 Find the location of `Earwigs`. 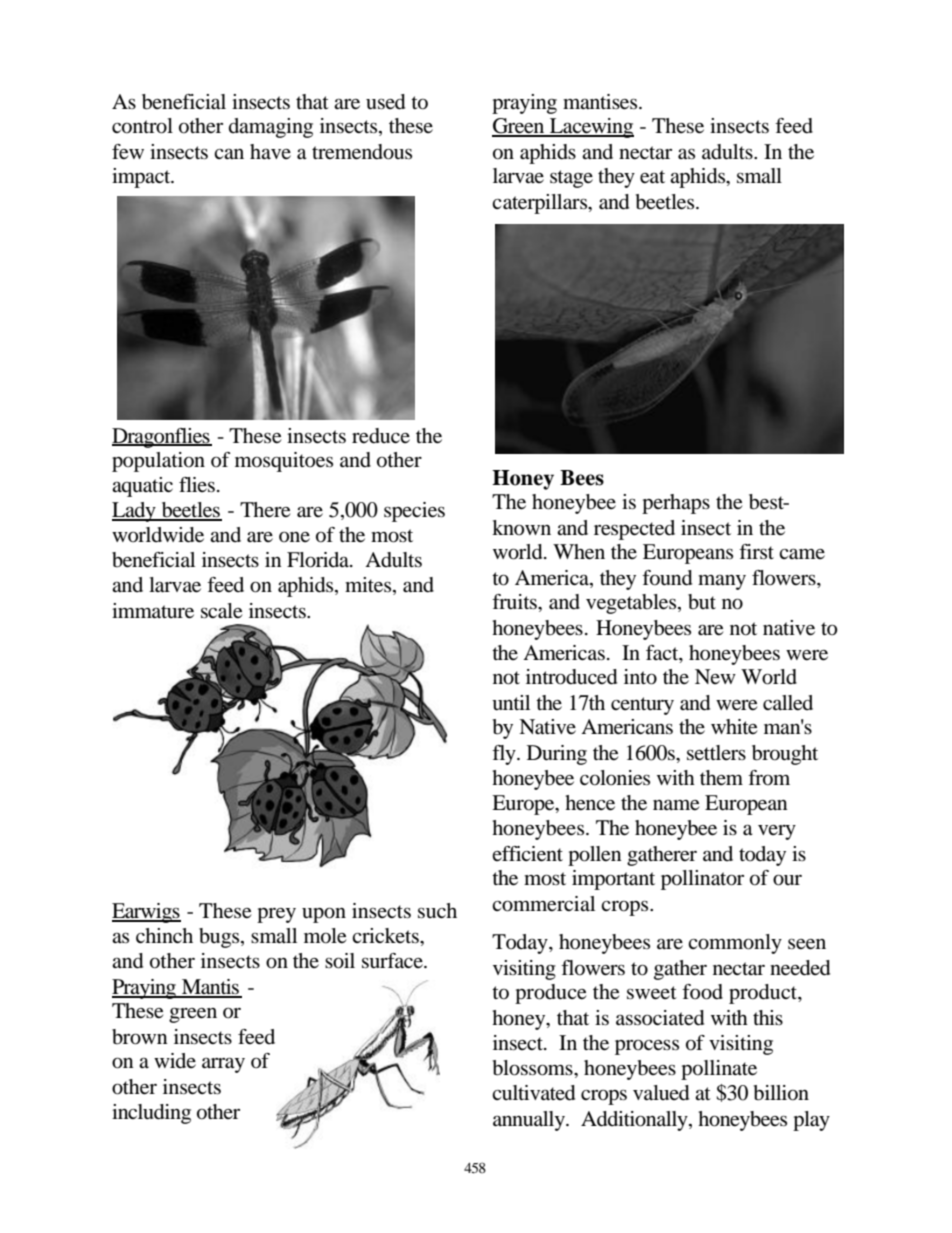

Earwigs is located at coordinates (146, 913).
